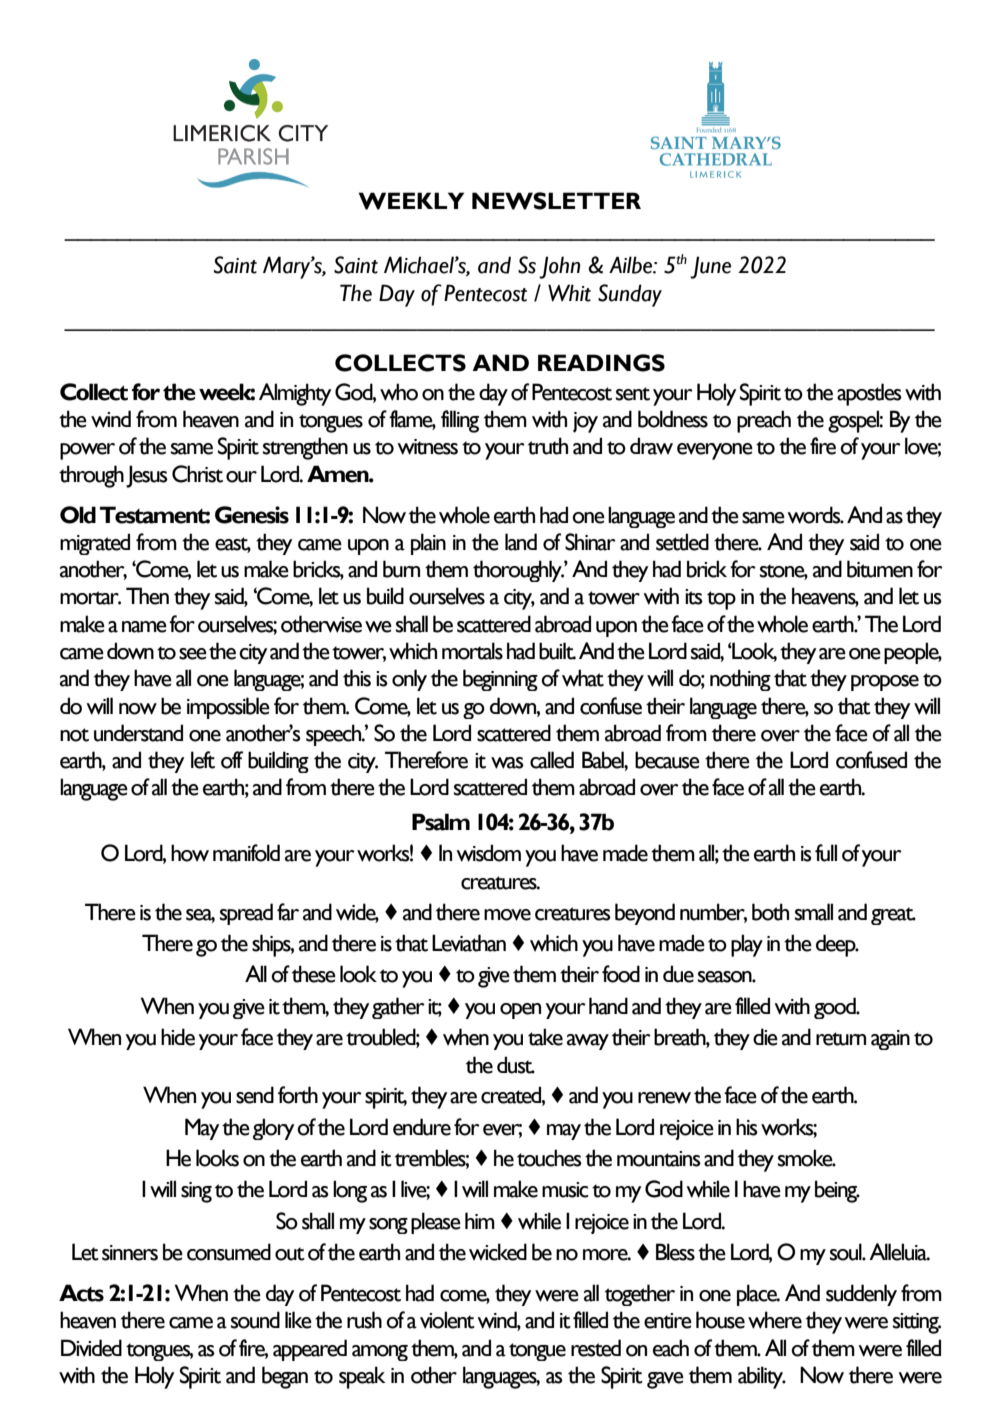 The height and width of the screenshot is (1414, 1000). What do you see at coordinates (203, 760) in the screenshot?
I see `left` at bounding box center [203, 760].
